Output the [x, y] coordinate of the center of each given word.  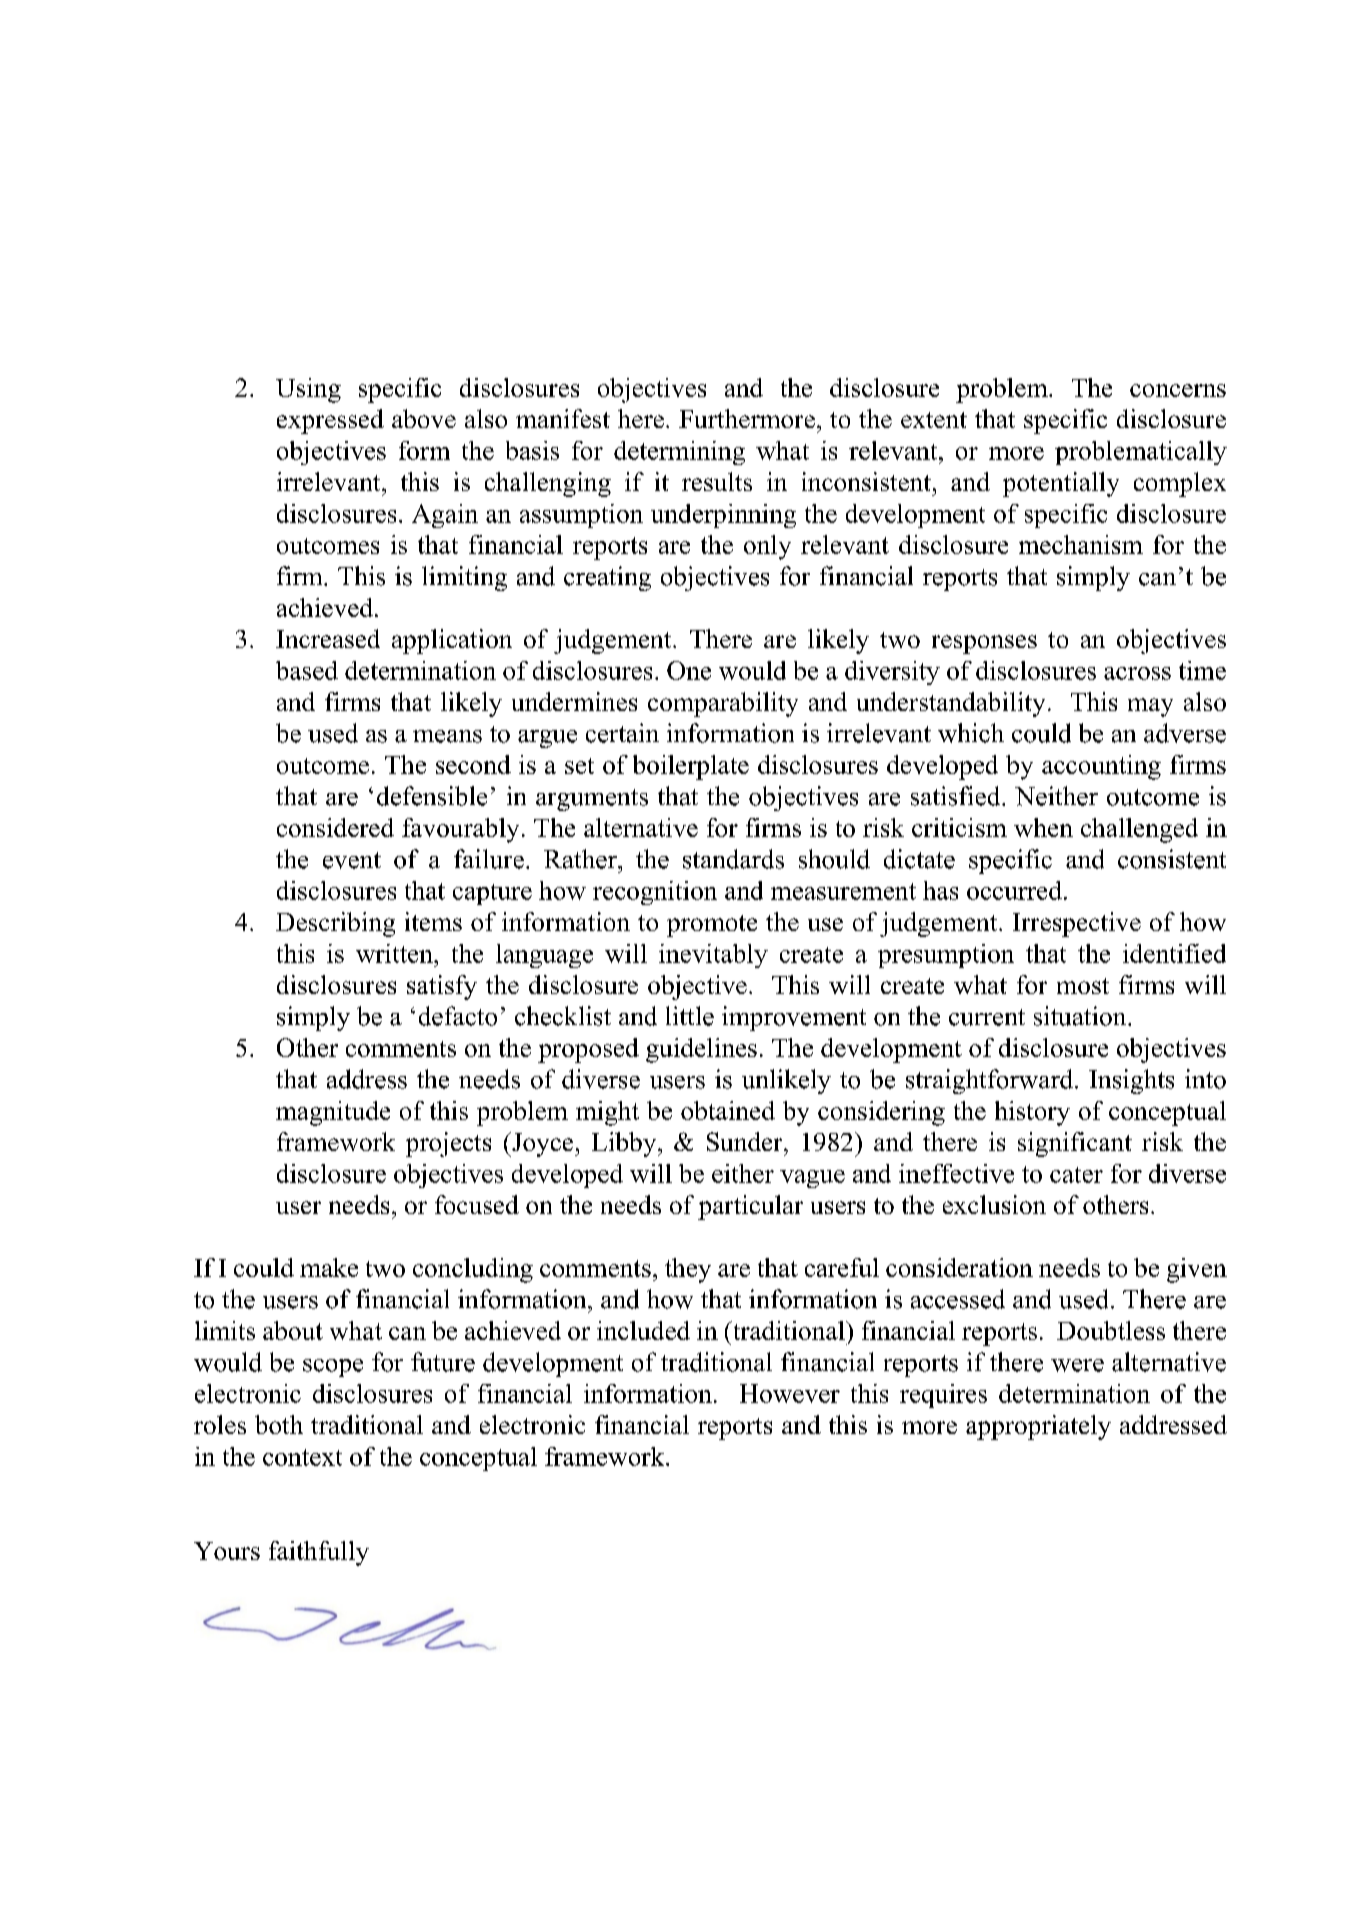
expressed [330, 421]
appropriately [1038, 1427]
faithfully [319, 1553]
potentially [1061, 484]
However [790, 1393]
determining [679, 453]
